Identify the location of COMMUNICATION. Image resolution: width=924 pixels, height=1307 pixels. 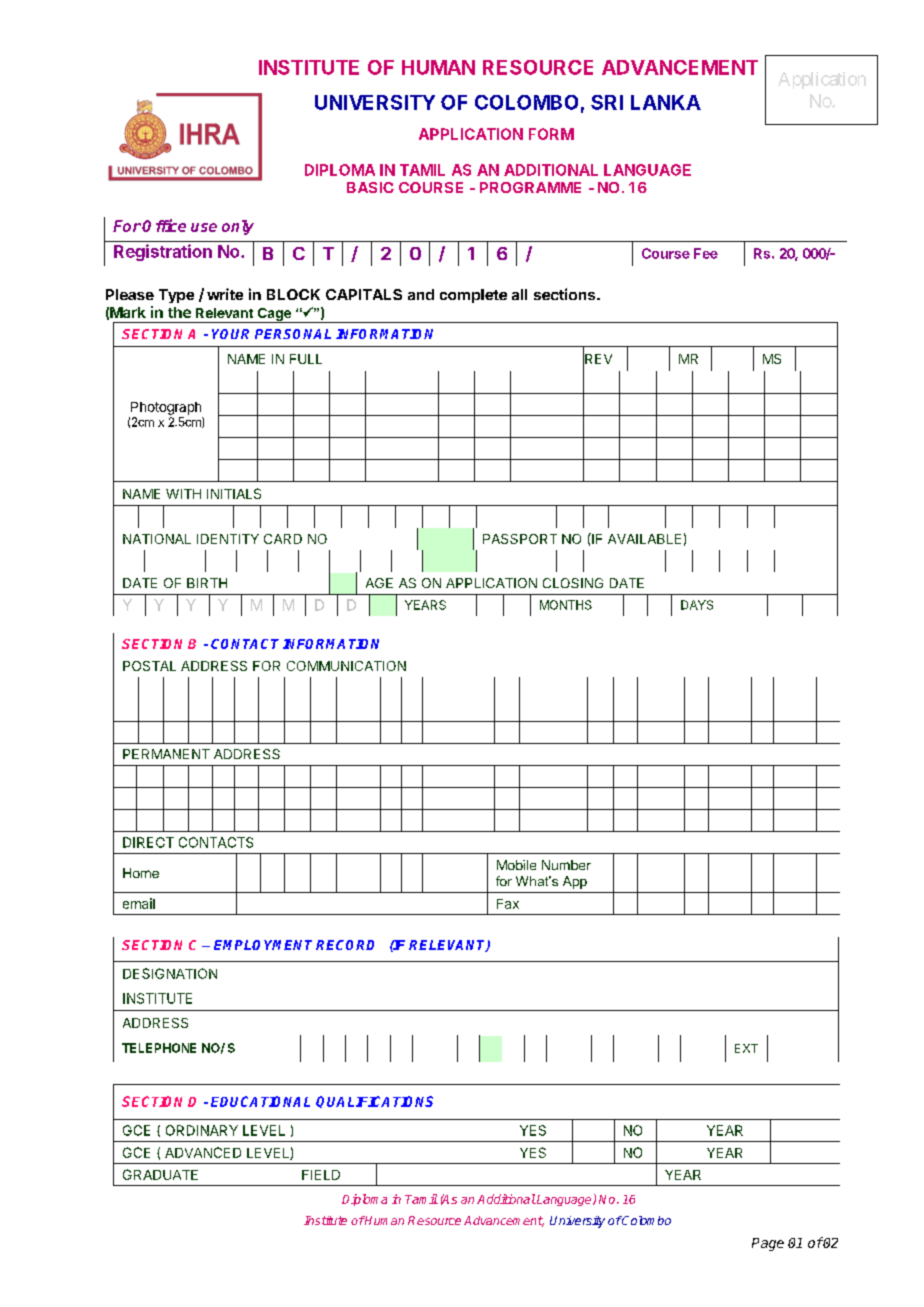
(346, 666).
